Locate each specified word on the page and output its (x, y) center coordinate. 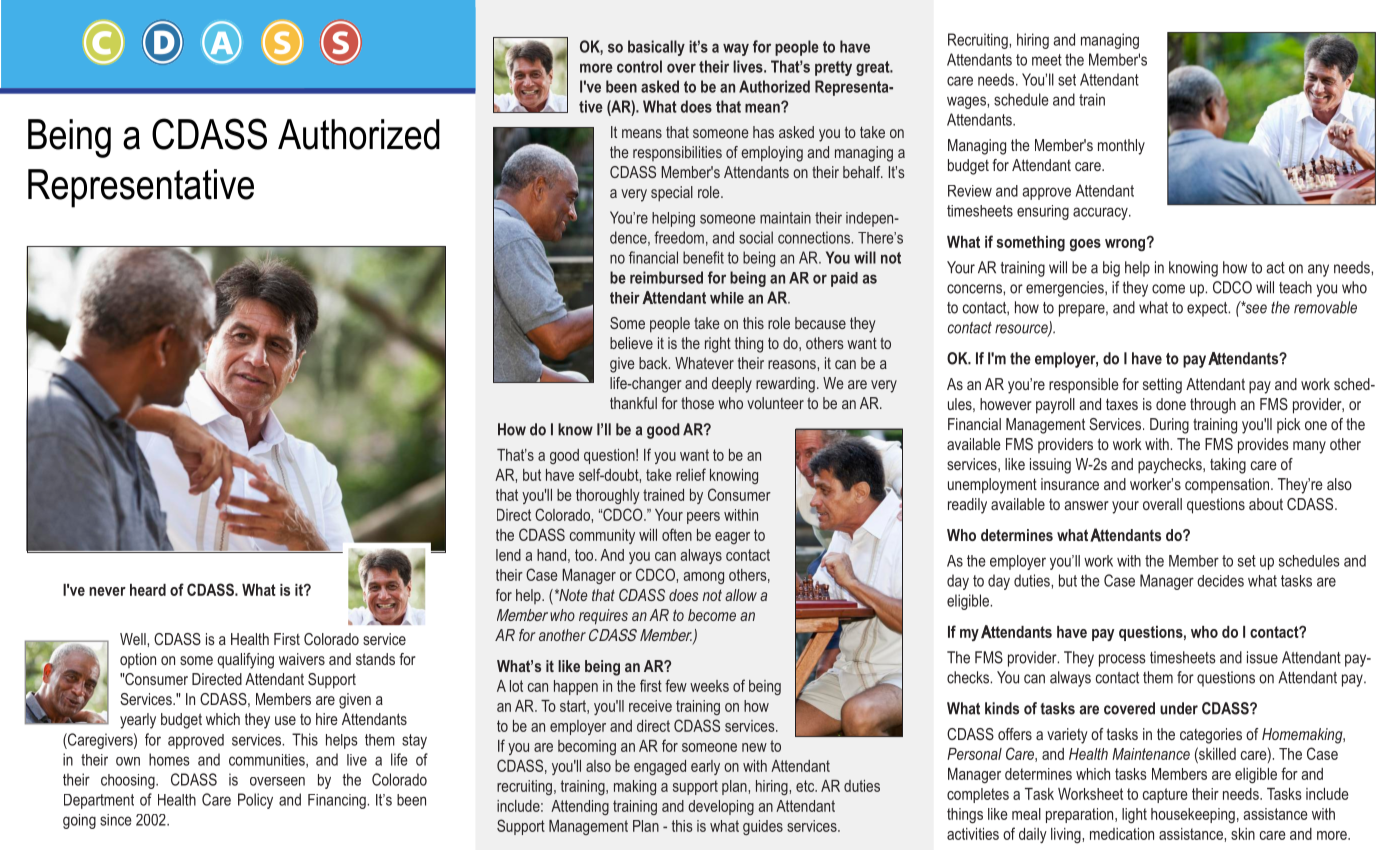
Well (134, 639)
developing (721, 807)
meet (1047, 60)
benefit (703, 257)
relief (691, 474)
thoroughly (608, 496)
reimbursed (666, 277)
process (1122, 660)
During (1169, 426)
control (639, 66)
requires (603, 617)
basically (656, 48)
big (1111, 269)
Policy (255, 801)
